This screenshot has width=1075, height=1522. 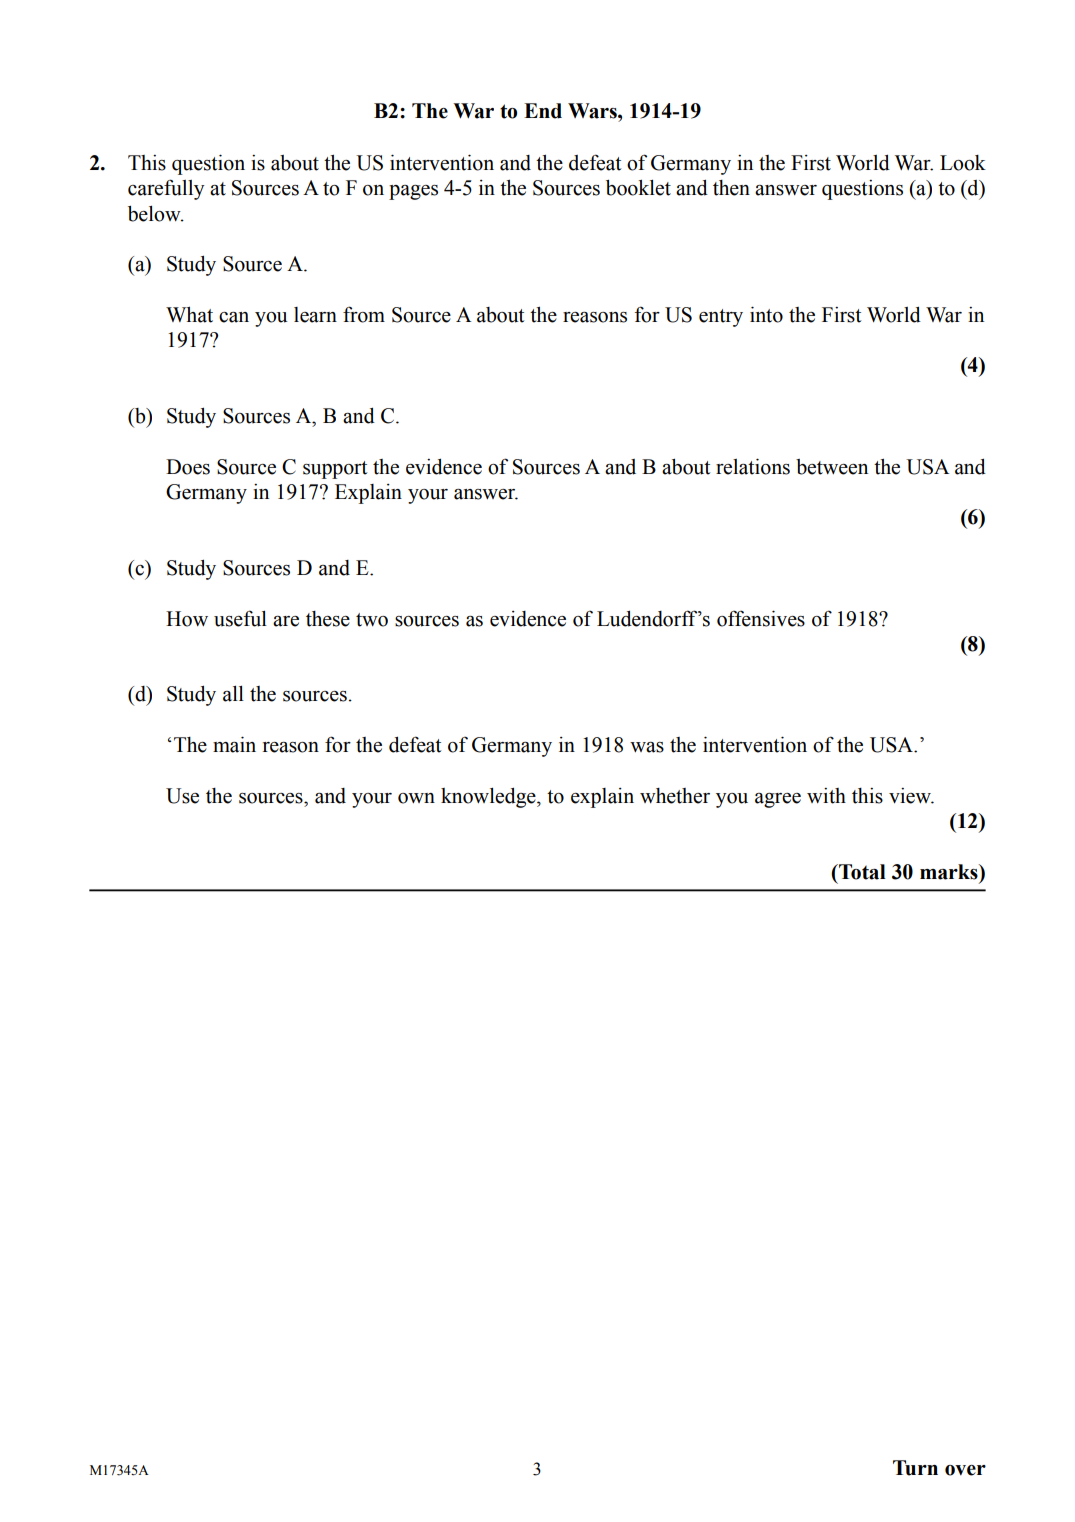 What do you see at coordinates (638, 188) in the screenshot?
I see `booklet` at bounding box center [638, 188].
